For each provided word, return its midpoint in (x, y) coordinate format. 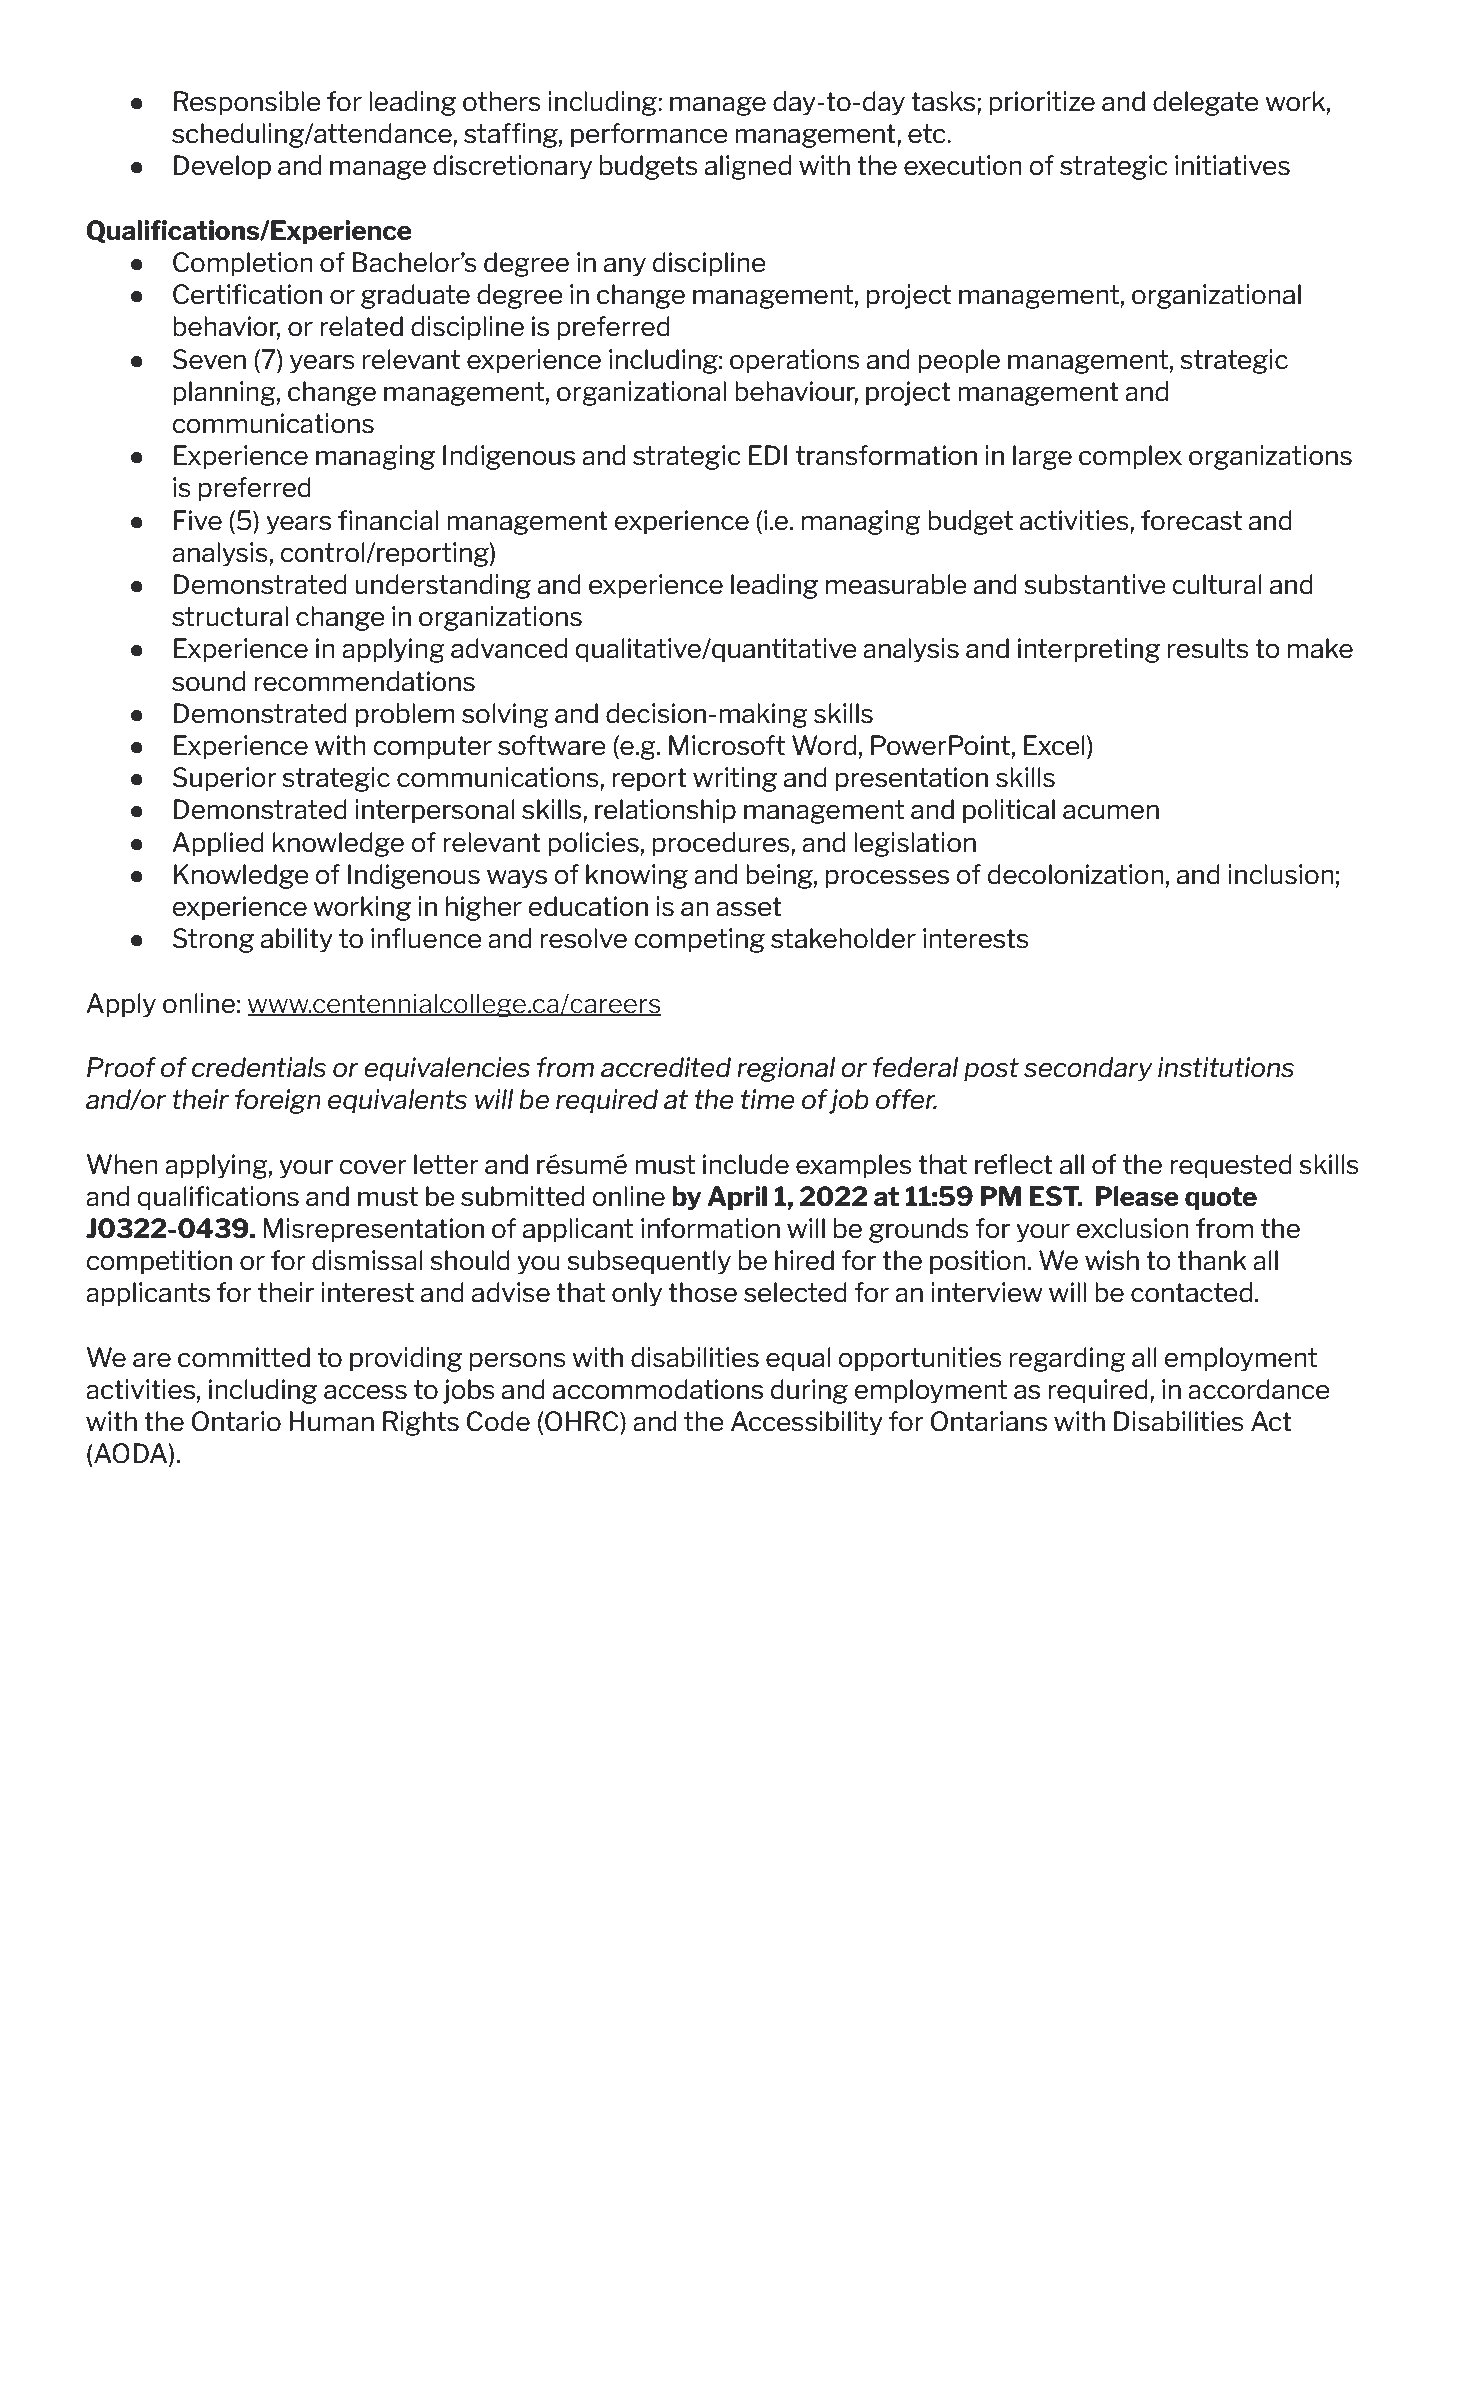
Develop (222, 167)
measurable (896, 584)
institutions (1226, 1067)
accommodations (658, 1389)
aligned (748, 167)
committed (244, 1357)
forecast (1191, 520)
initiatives (1232, 165)
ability (297, 940)
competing (699, 940)
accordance (1259, 1389)
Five (198, 520)
